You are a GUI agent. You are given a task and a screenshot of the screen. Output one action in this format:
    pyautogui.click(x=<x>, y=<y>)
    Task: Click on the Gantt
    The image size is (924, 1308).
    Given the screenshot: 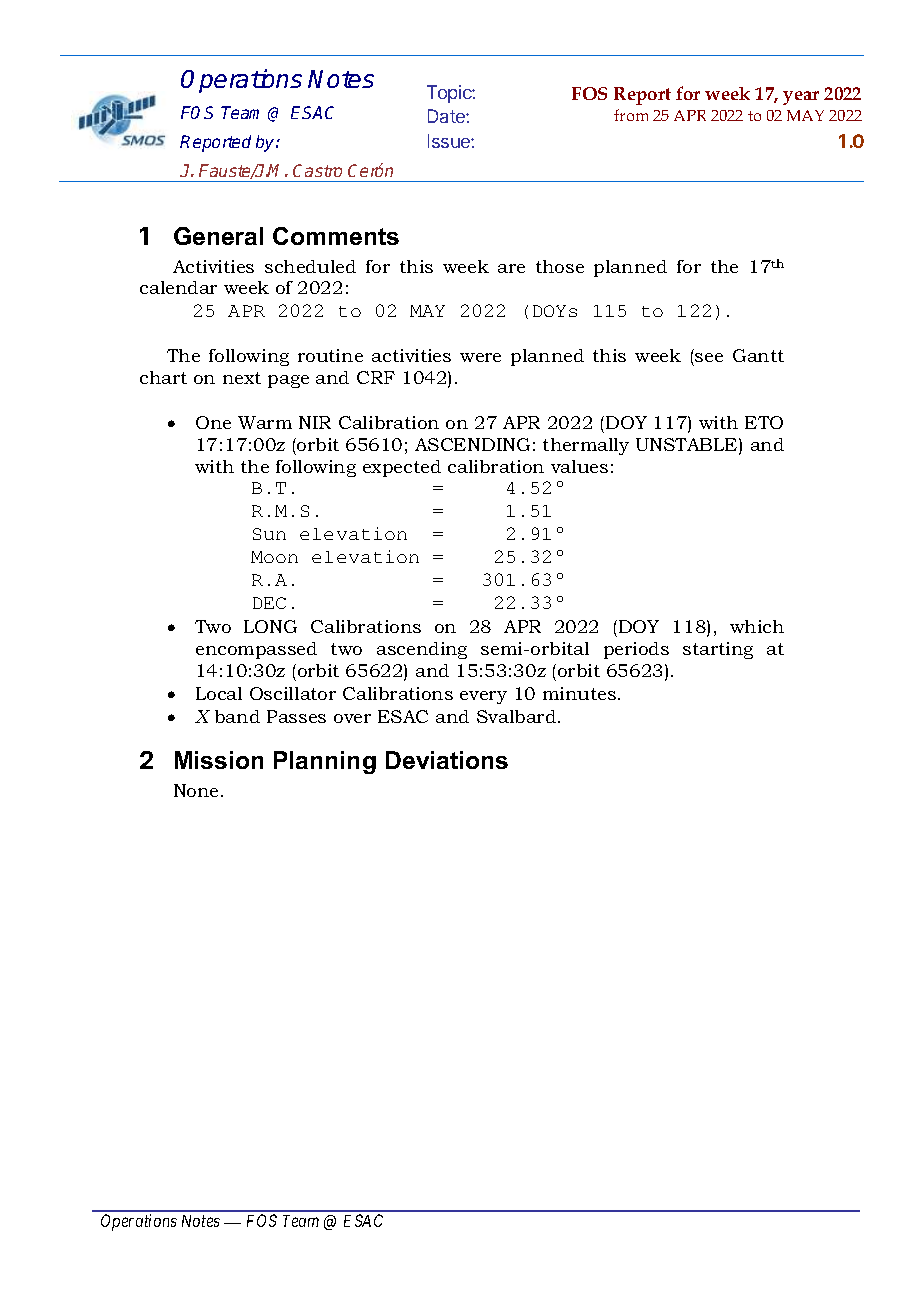 What is the action you would take?
    pyautogui.click(x=758, y=355)
